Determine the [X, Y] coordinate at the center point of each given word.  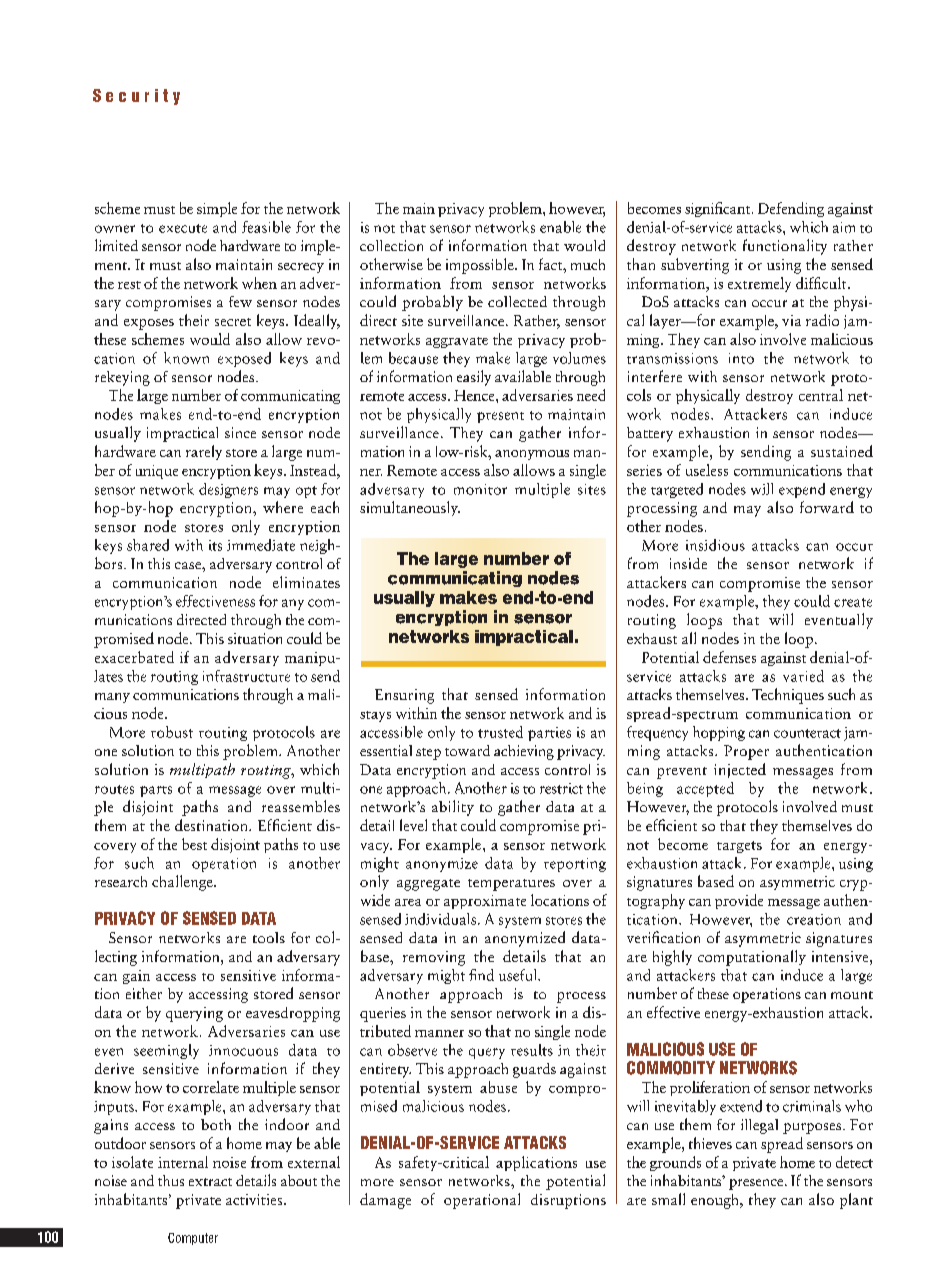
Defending [791, 209]
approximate [485, 902]
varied [803, 676]
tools [269, 937]
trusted [500, 732]
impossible [481, 266]
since [240, 432]
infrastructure [246, 676]
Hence [475, 395]
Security [136, 97]
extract [210, 1182]
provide [739, 901]
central [821, 395]
